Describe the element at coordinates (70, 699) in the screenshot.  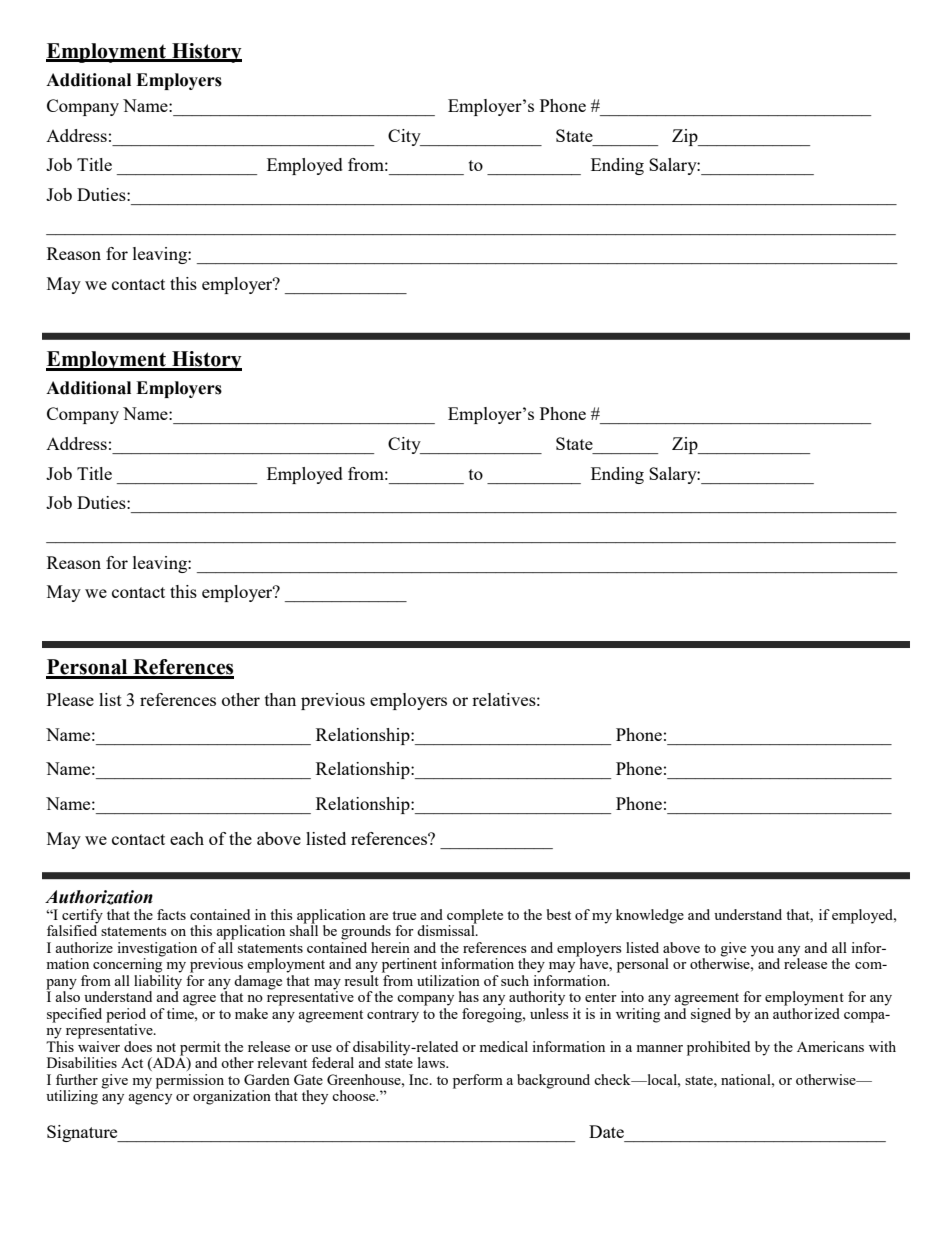
I see `Please` at that location.
